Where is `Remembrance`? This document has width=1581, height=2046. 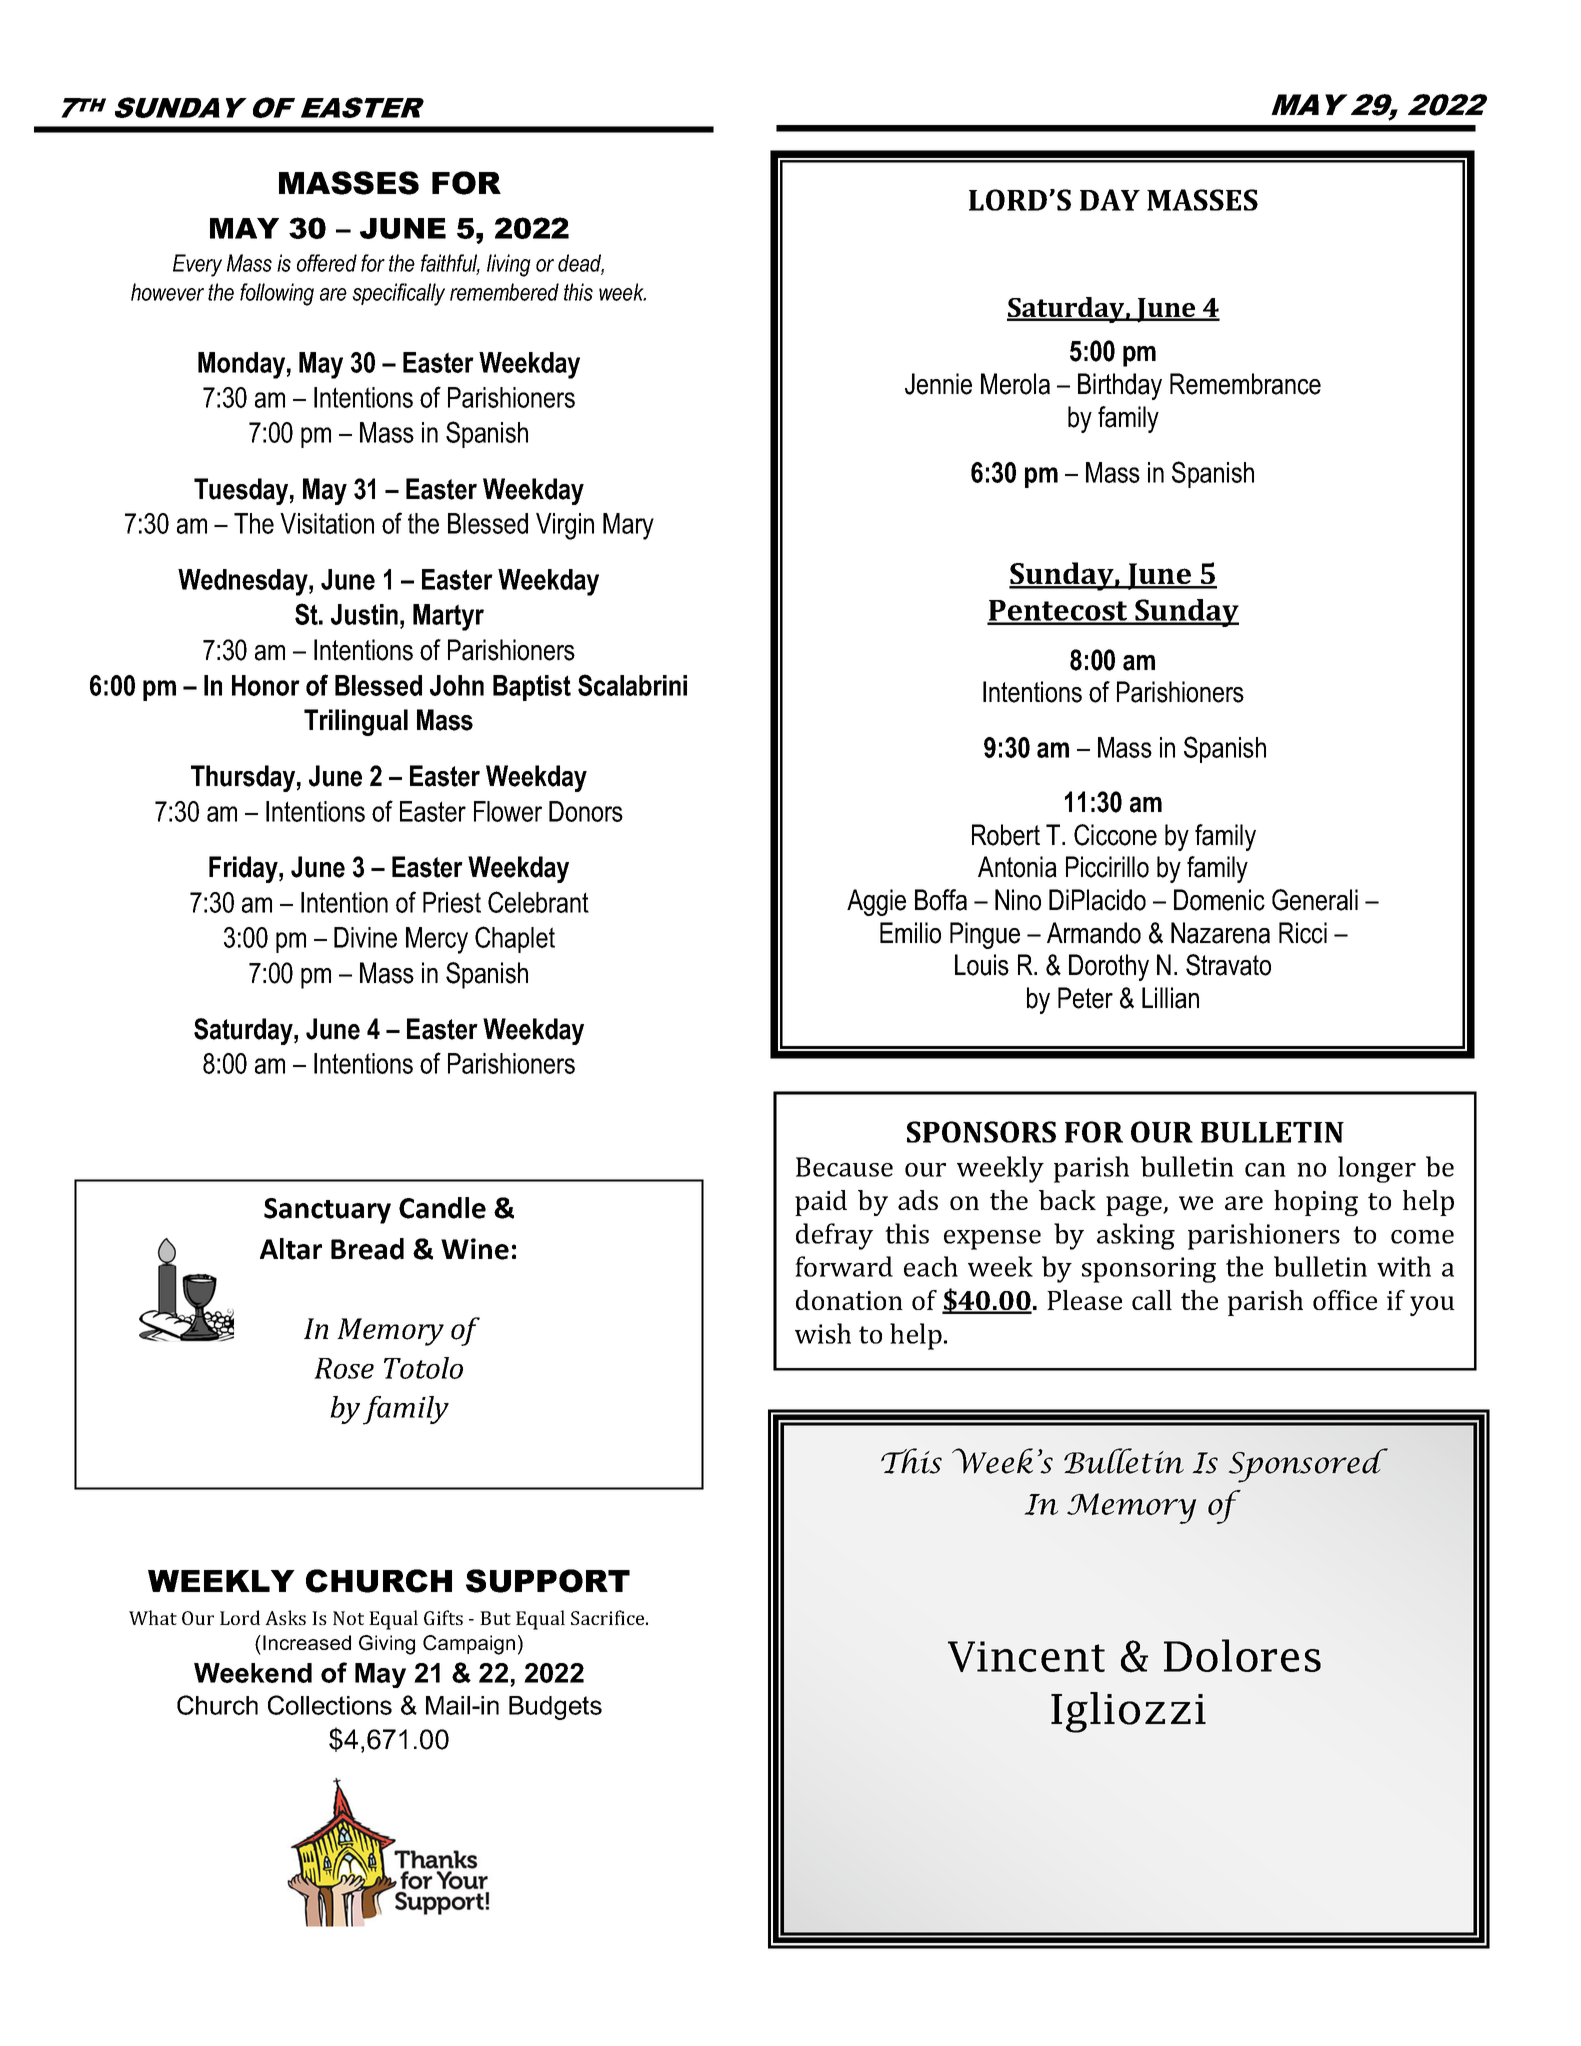 Remembrance is located at coordinates (1245, 384).
